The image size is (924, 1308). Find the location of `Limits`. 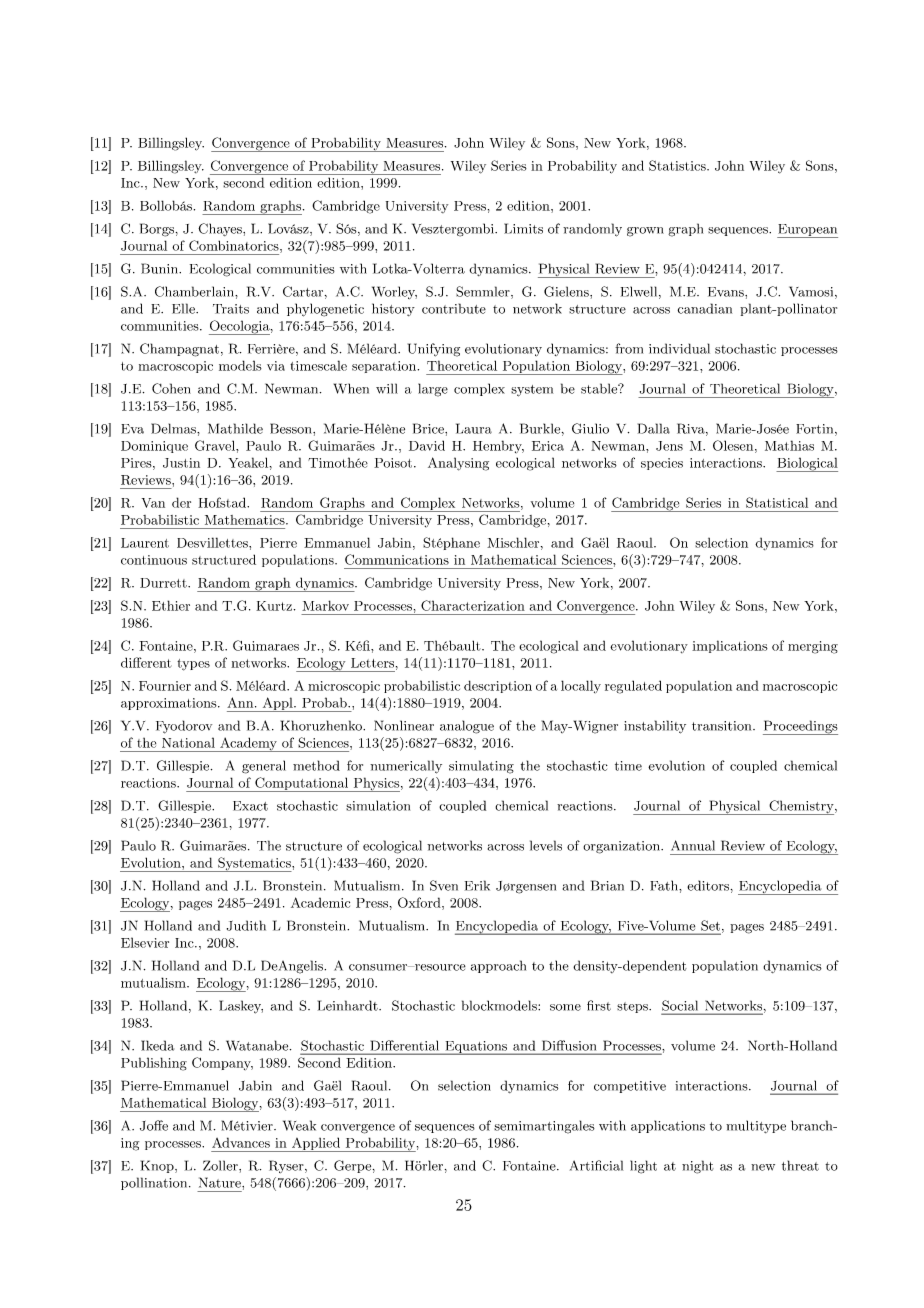

Limits is located at coordinates (523, 228).
